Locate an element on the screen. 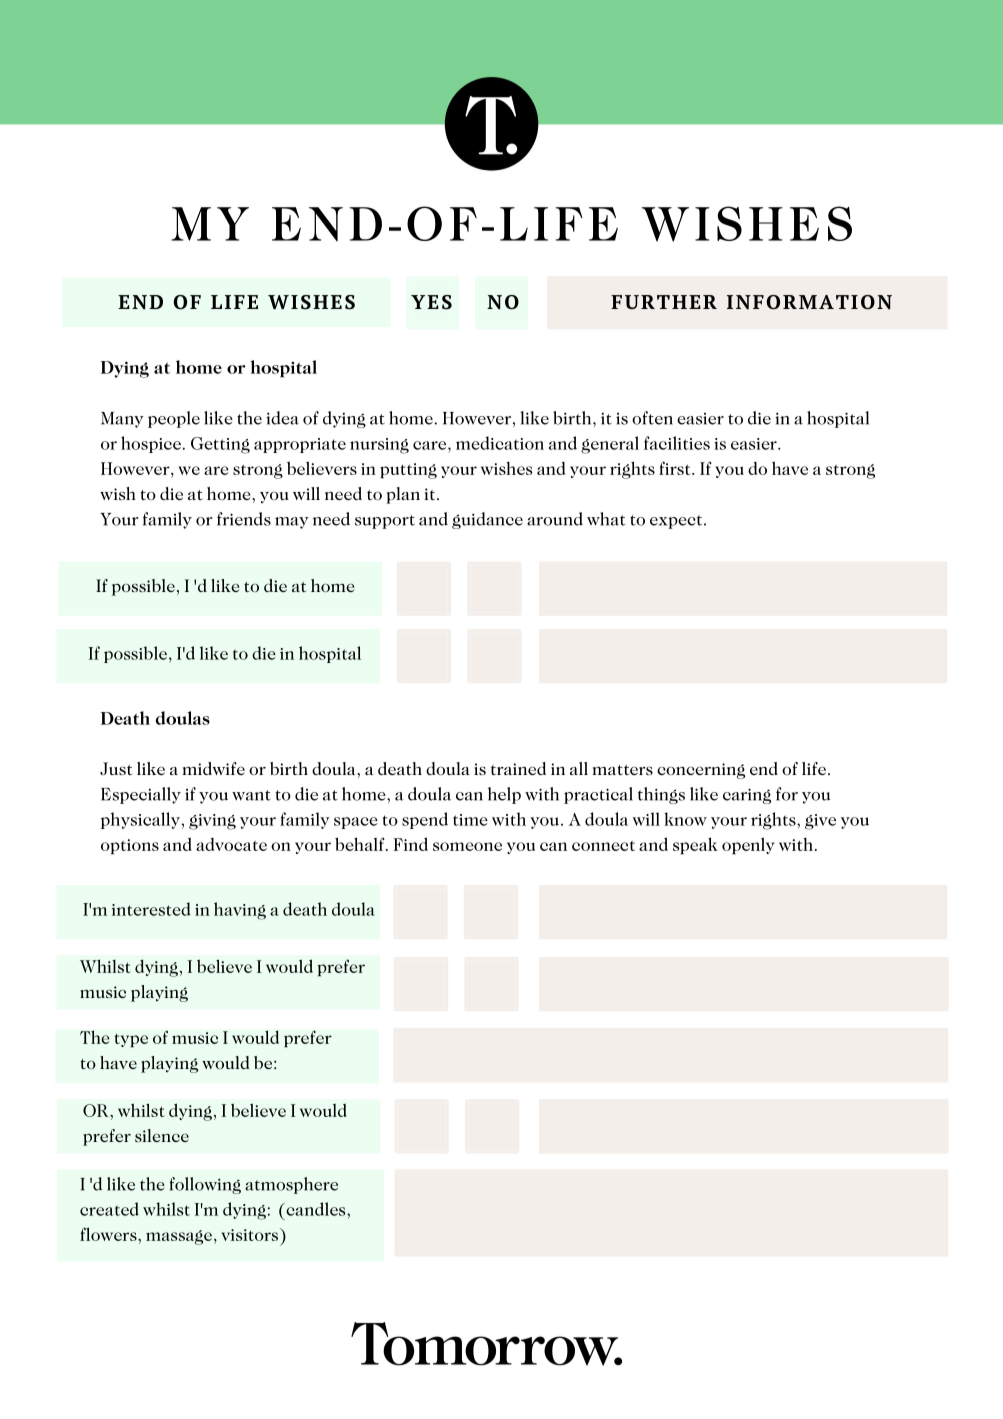 The width and height of the screenshot is (1003, 1419). FURTHER is located at coordinates (664, 302).
